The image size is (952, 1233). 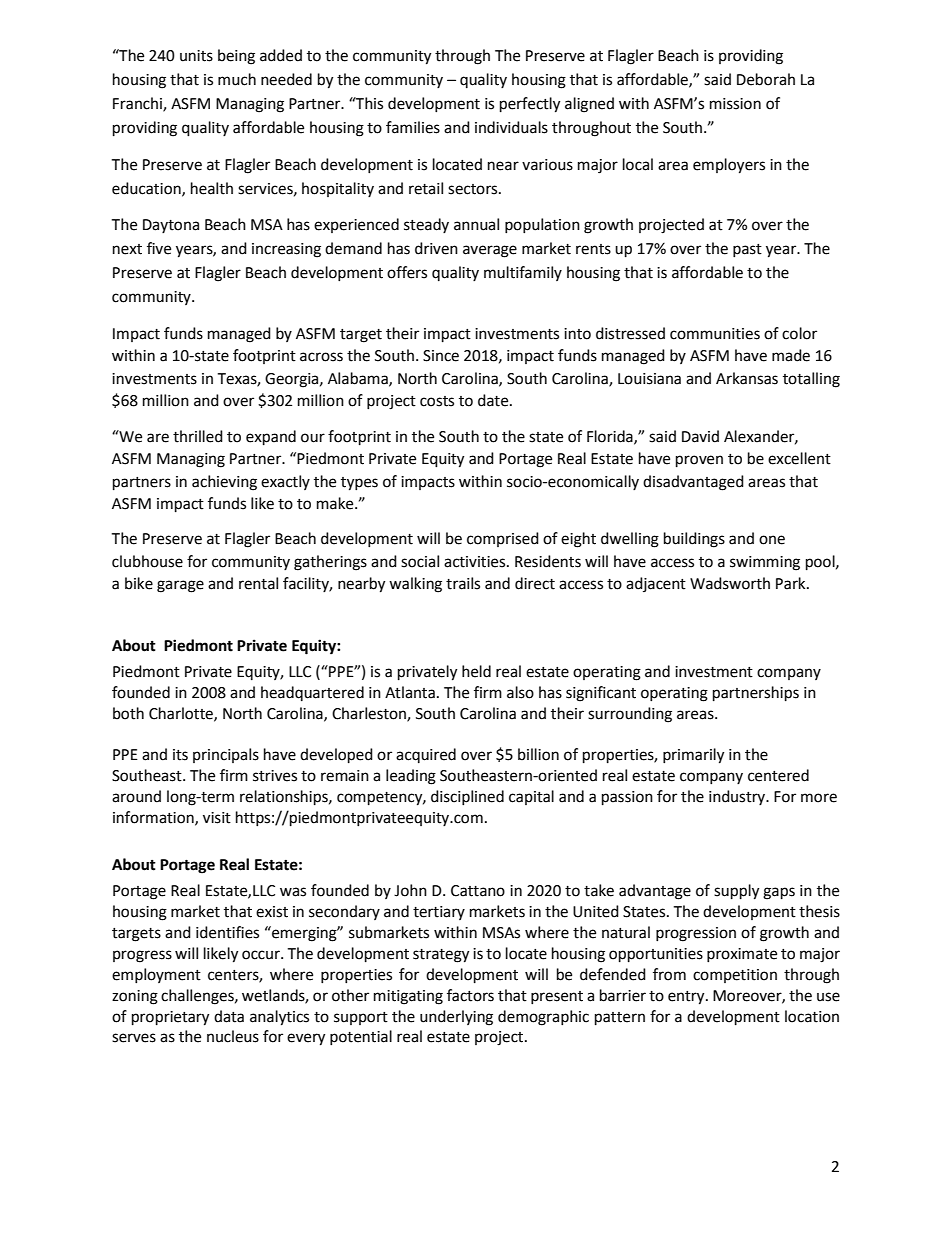 What do you see at coordinates (198, 436) in the document?
I see `thrilled` at bounding box center [198, 436].
